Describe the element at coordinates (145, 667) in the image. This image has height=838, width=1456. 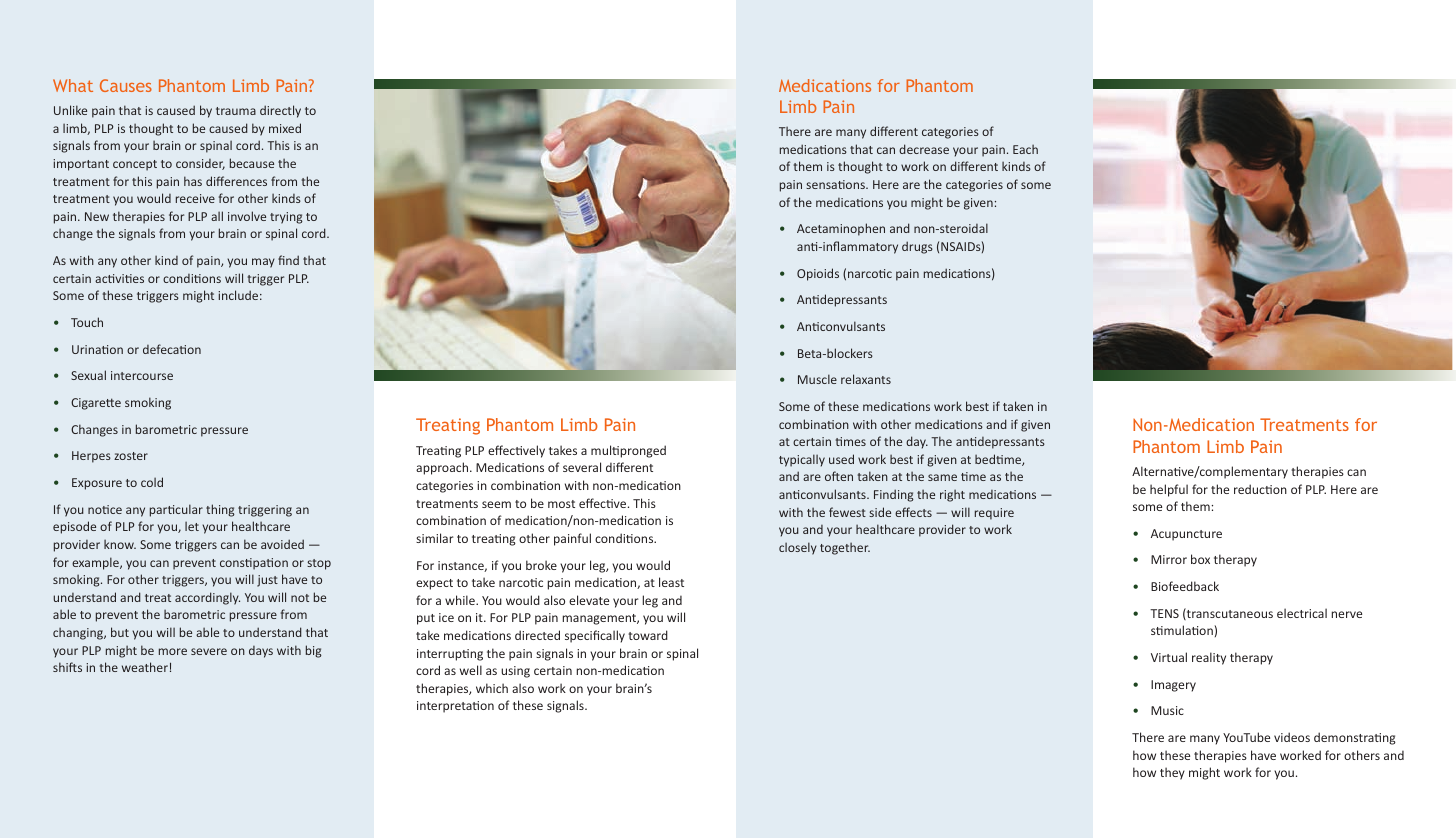
I see `weather` at that location.
